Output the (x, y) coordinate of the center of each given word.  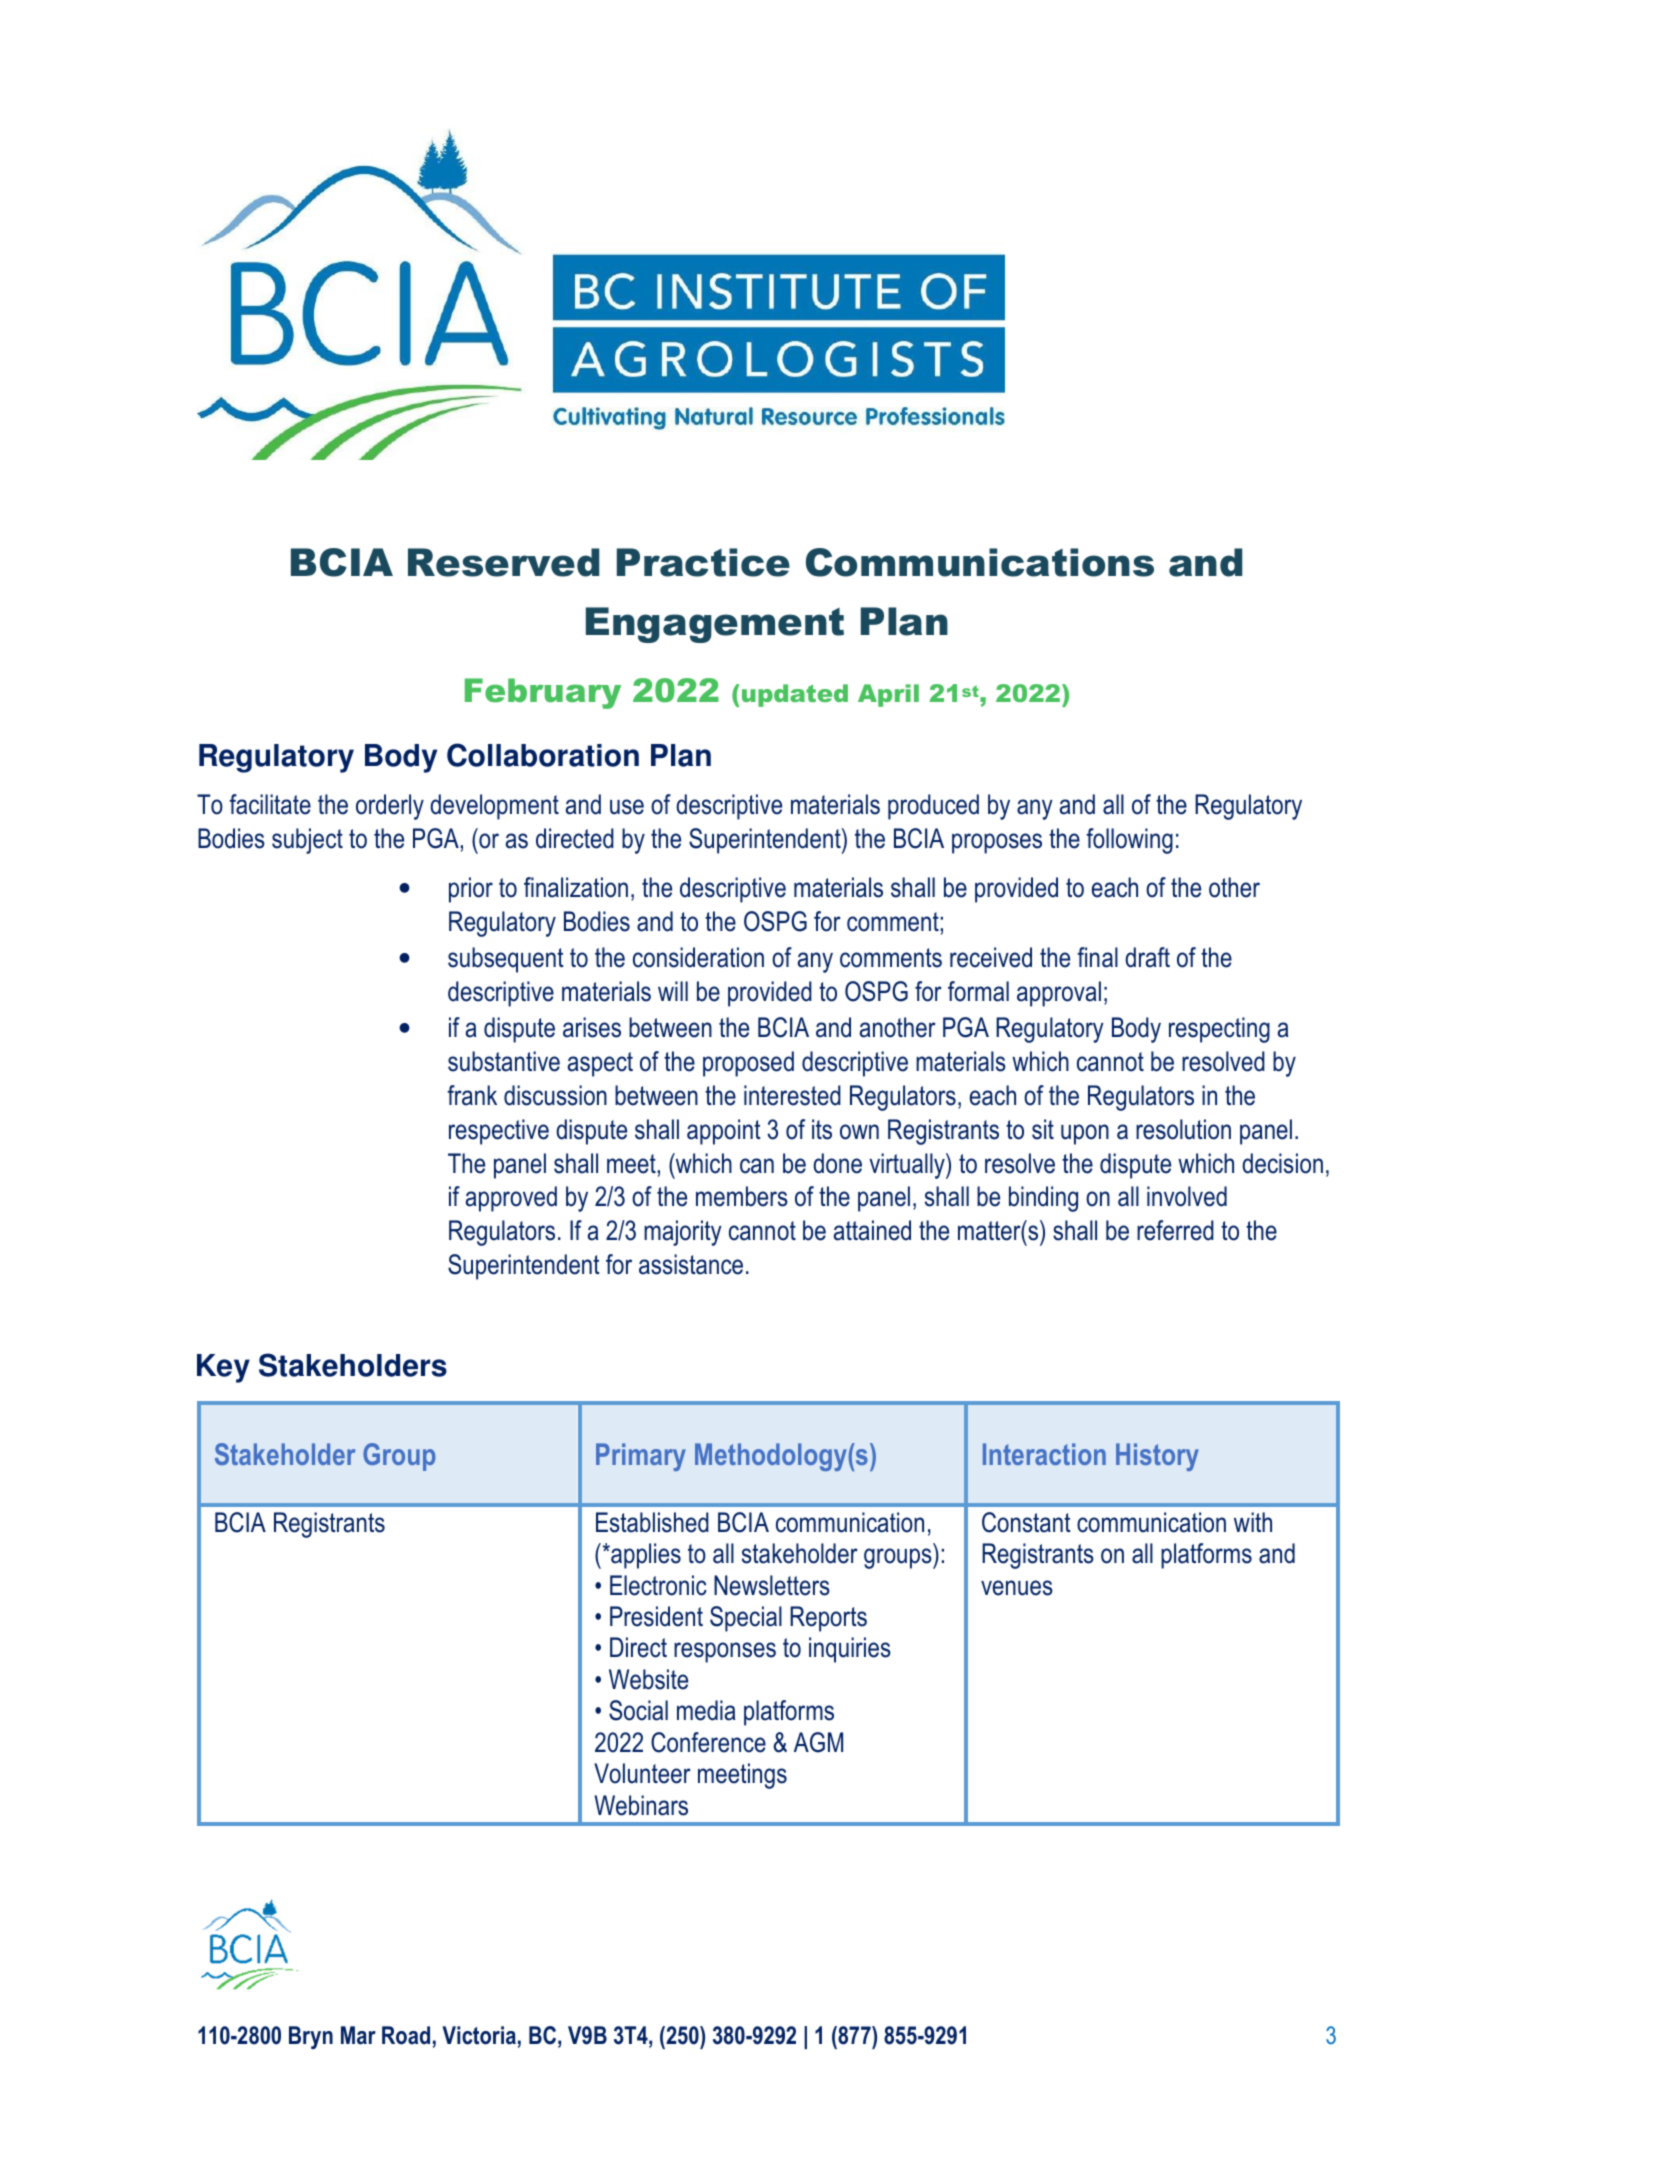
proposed (748, 1064)
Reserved (503, 562)
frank (472, 1095)
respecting (1219, 1030)
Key (223, 1368)
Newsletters (772, 1585)
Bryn (311, 2037)
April (888, 695)
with (1253, 1522)
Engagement (715, 625)
